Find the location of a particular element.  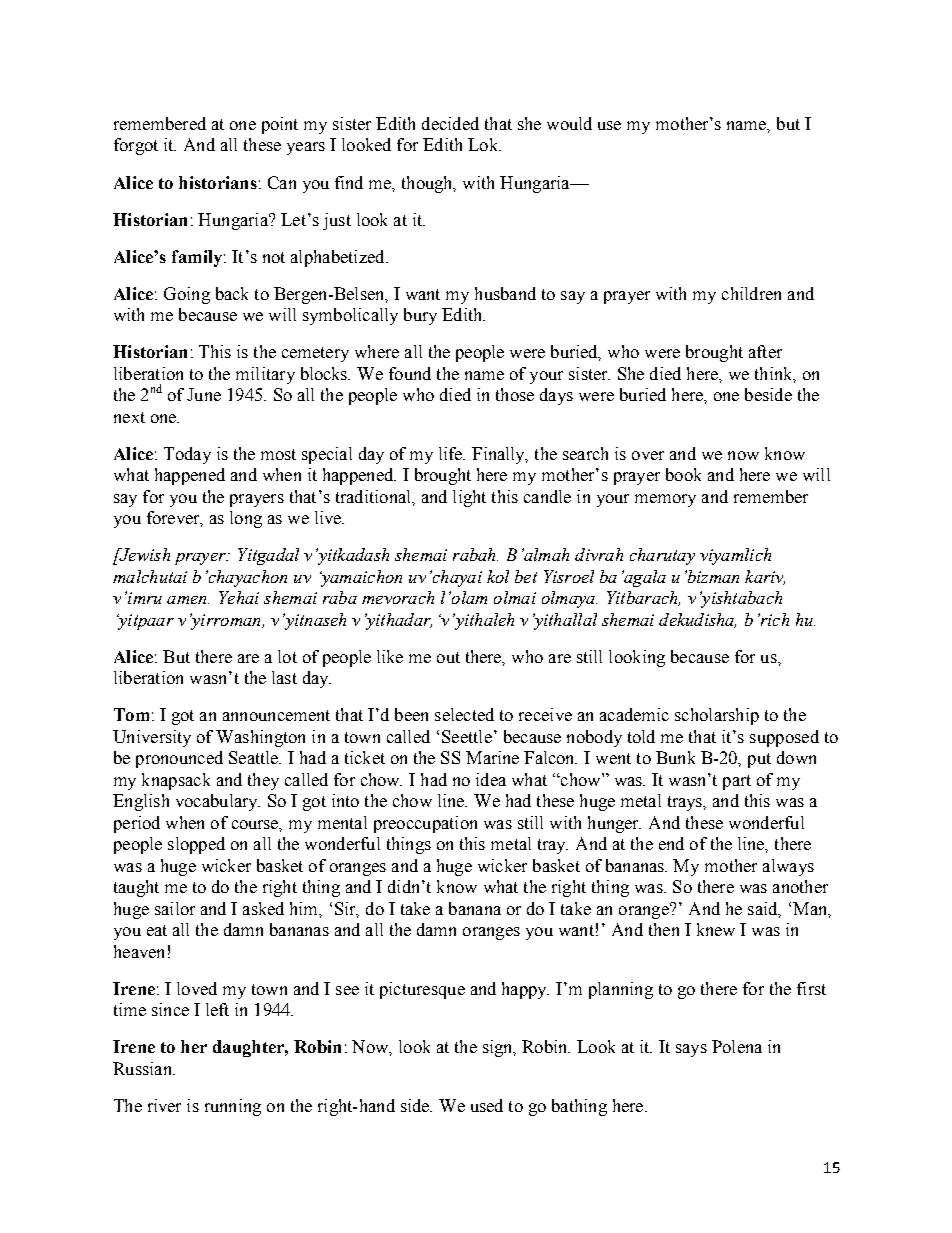

amen is located at coordinates (188, 600).
